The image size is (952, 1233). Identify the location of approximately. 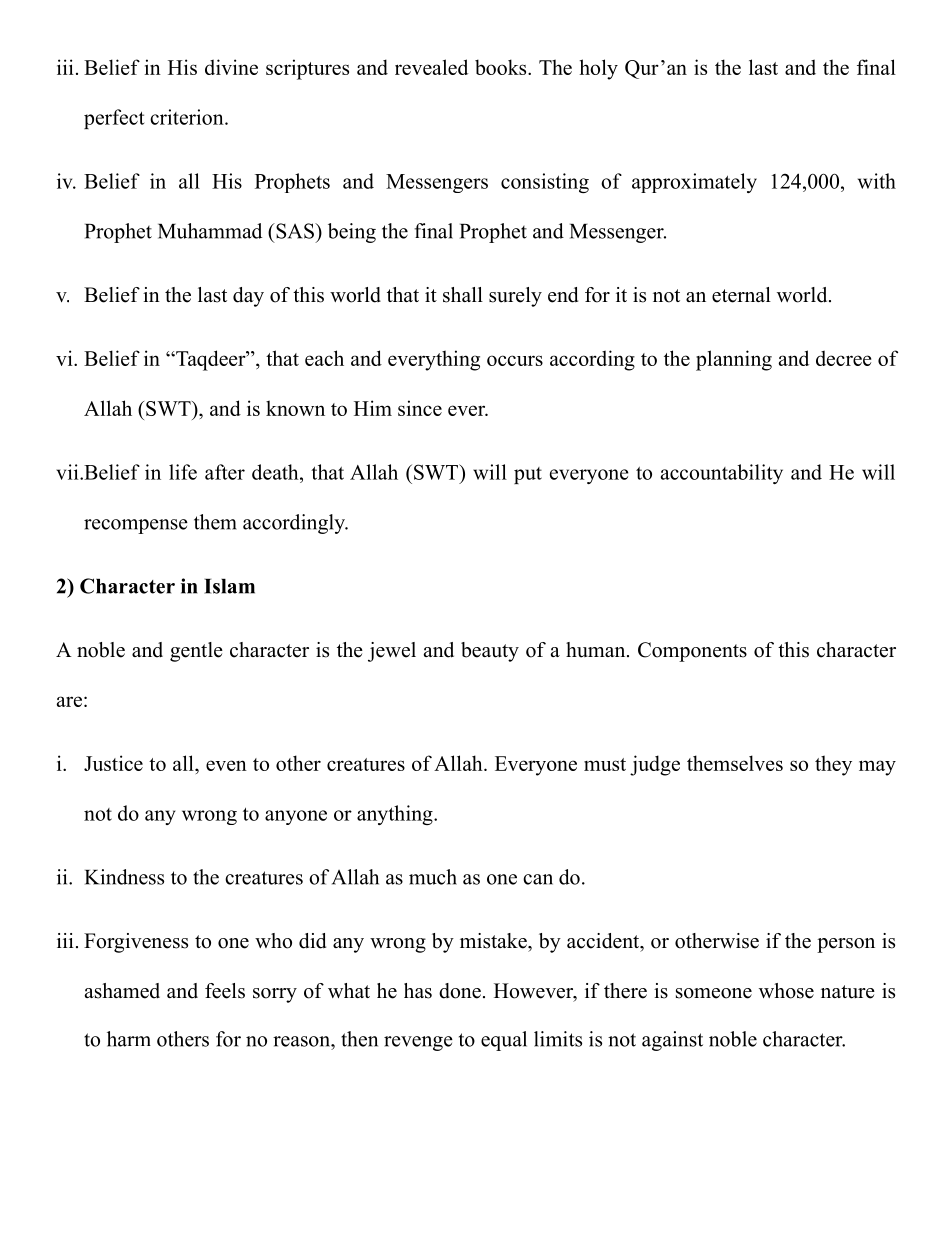
(694, 183).
